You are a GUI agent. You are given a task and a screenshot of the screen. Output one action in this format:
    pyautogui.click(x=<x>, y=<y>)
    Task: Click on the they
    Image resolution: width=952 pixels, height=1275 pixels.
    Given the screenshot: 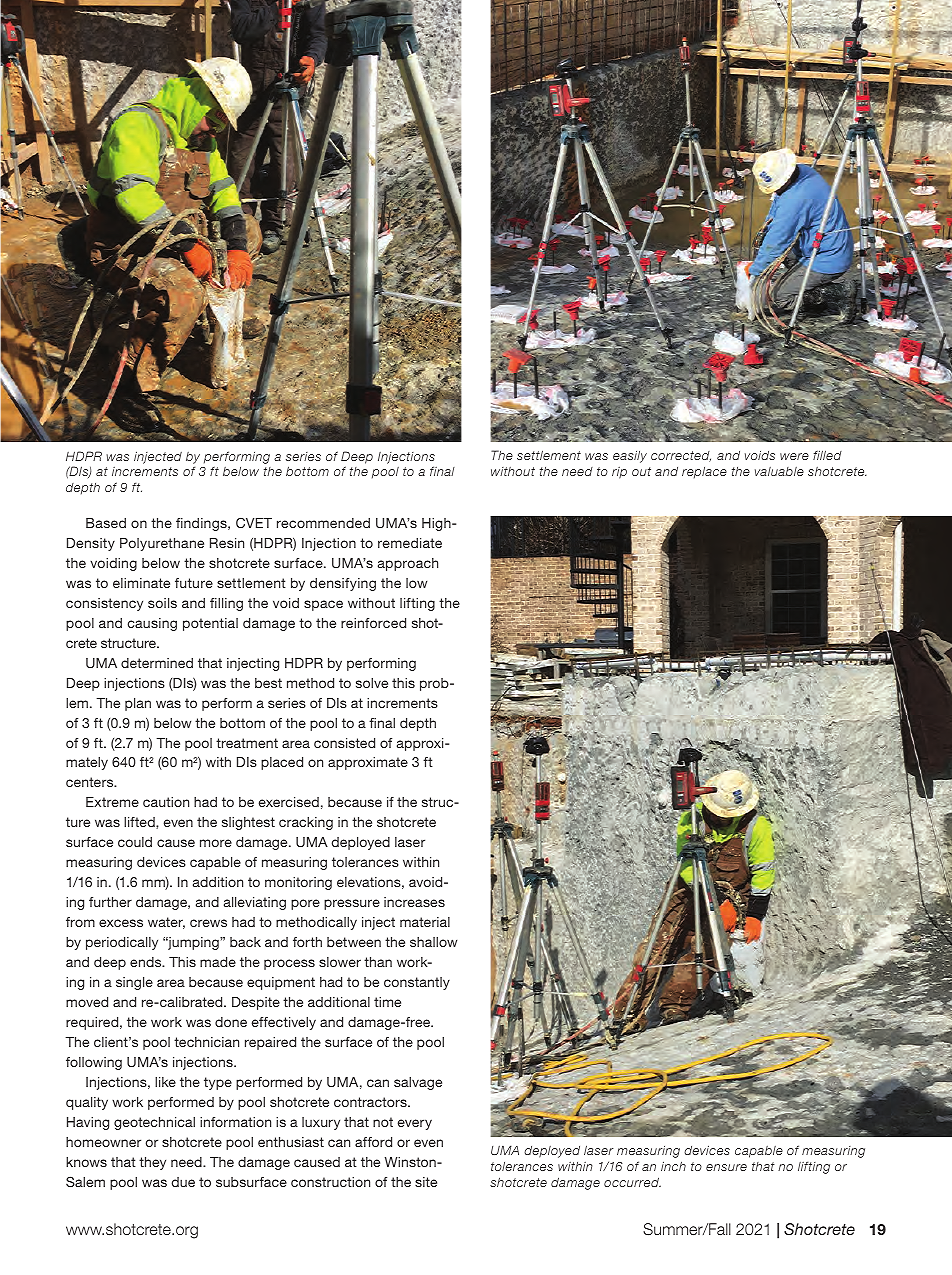 What is the action you would take?
    pyautogui.click(x=152, y=1163)
